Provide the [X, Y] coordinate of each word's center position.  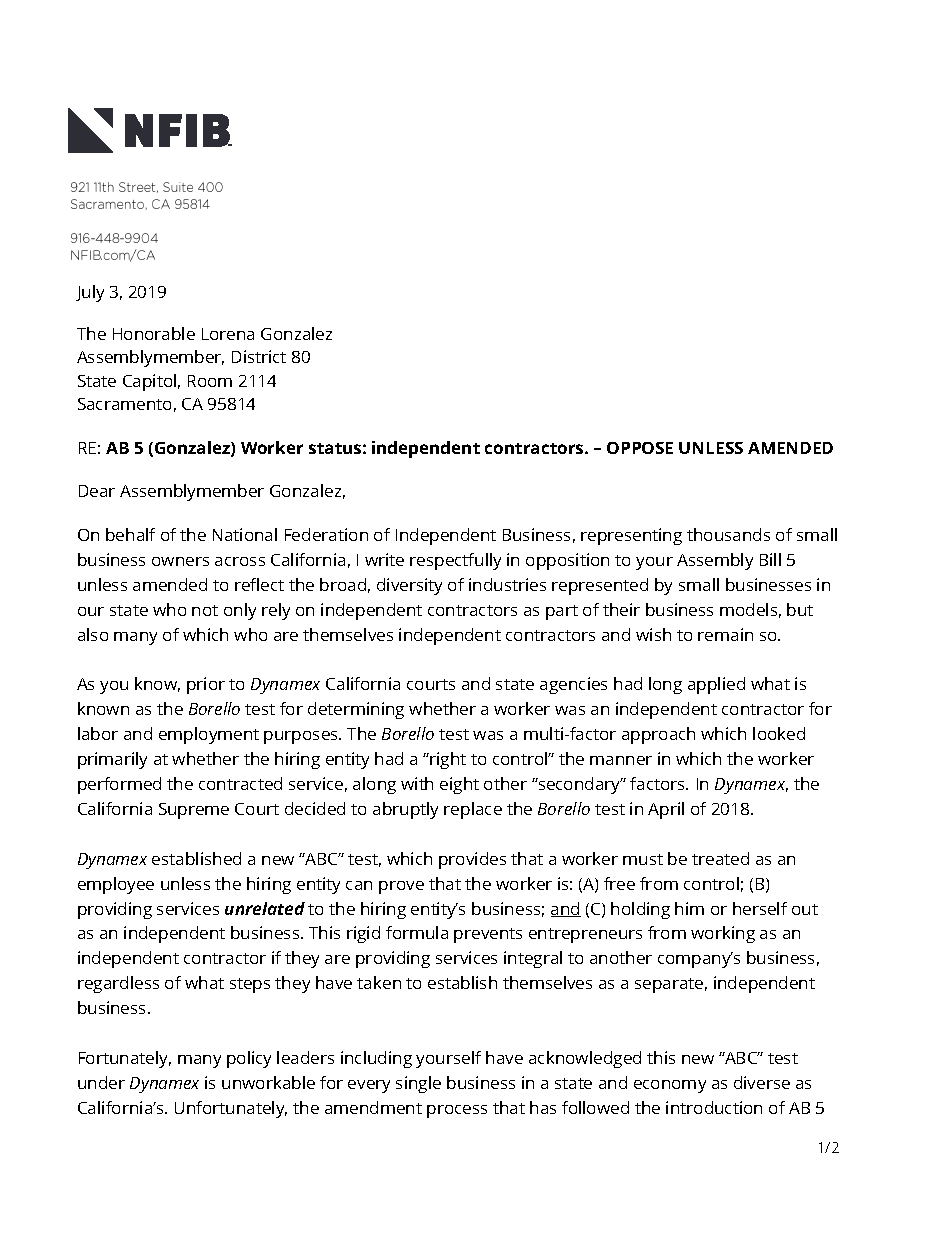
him [689, 908]
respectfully [455, 561]
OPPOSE [640, 448]
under [101, 1082]
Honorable [154, 333]
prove [401, 887]
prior [206, 685]
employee [116, 885]
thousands [728, 534]
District [259, 356]
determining [356, 710]
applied [716, 685]
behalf [130, 534]
